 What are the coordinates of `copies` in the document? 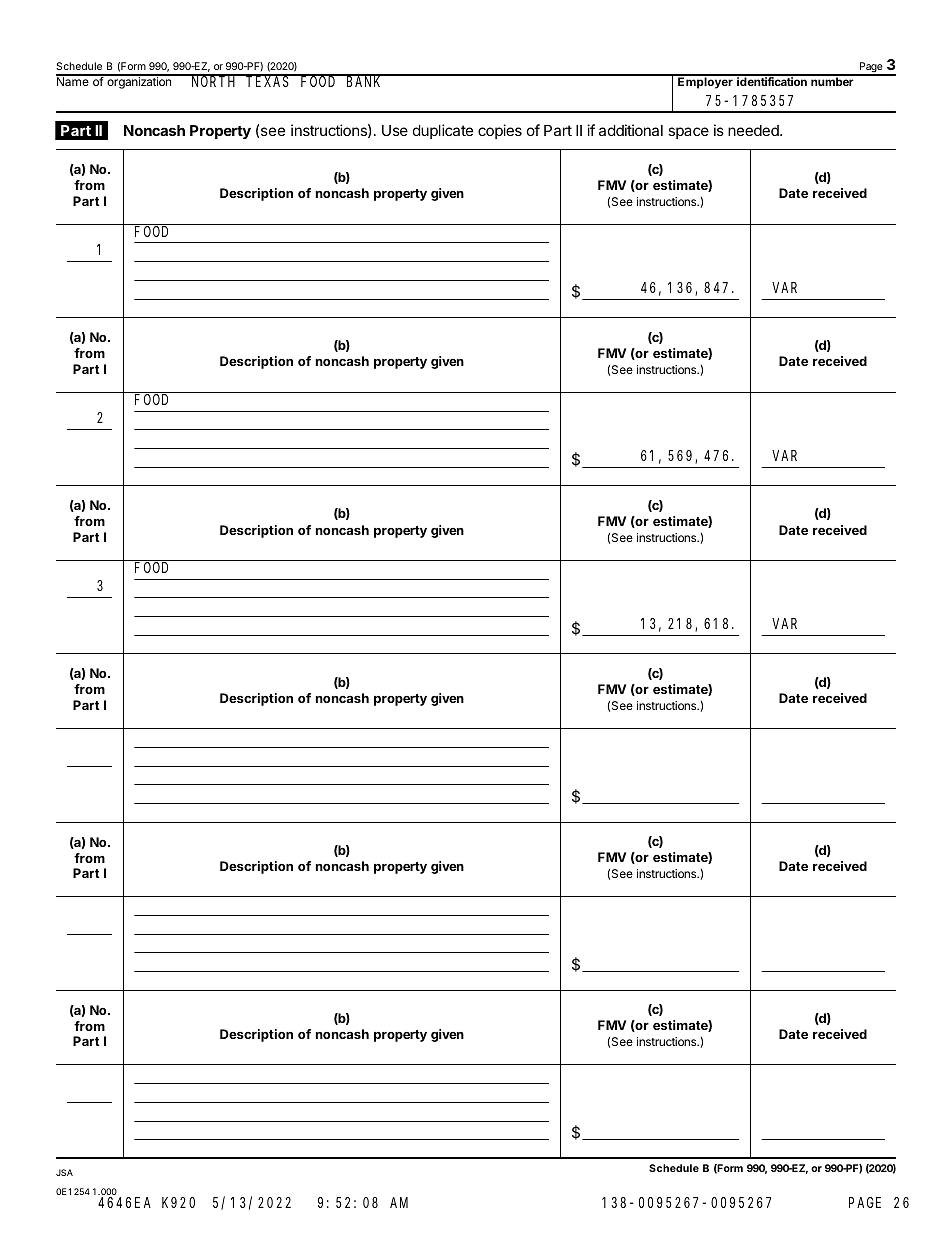 It's located at (500, 131).
